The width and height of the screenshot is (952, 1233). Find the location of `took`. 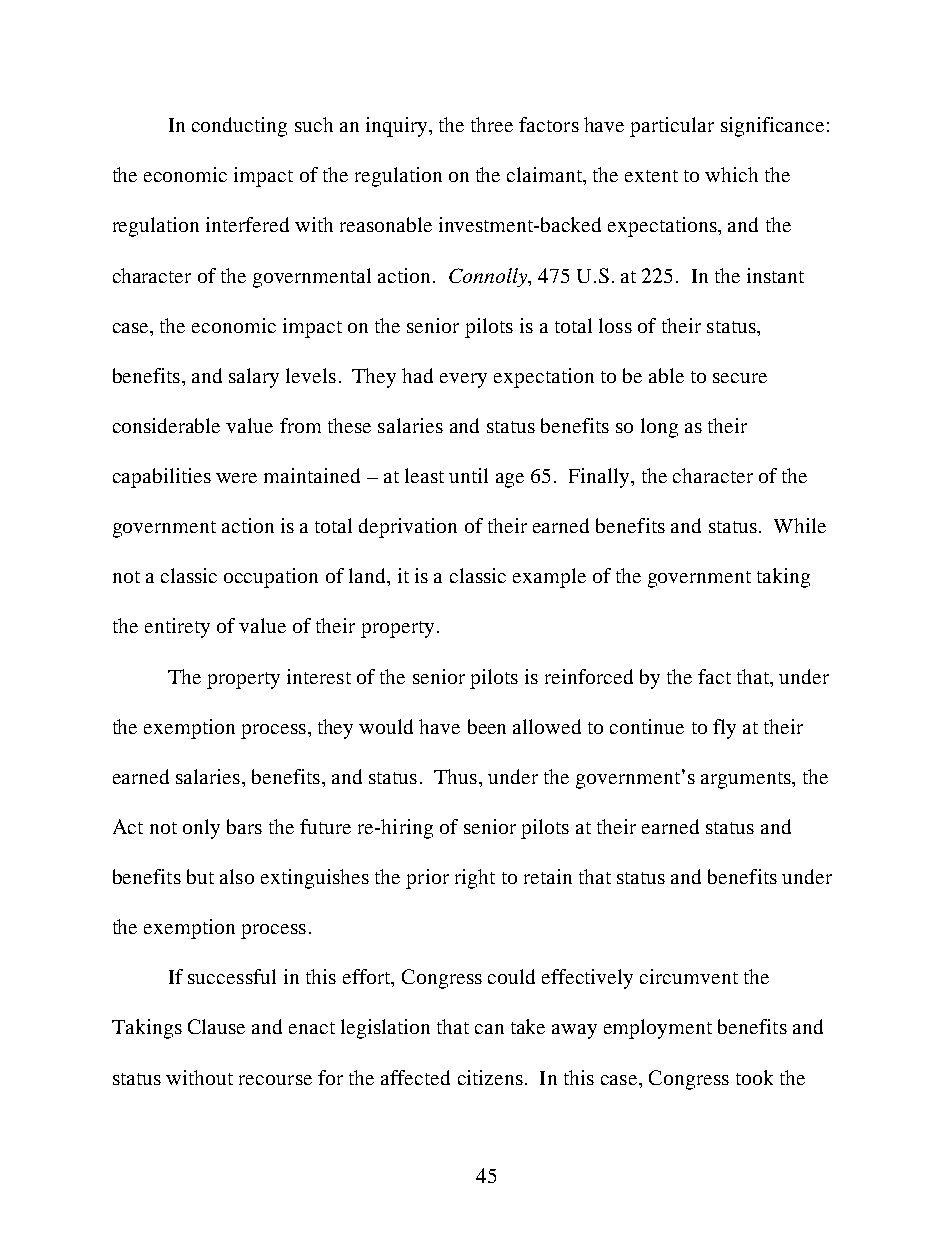

took is located at coordinates (754, 1077).
